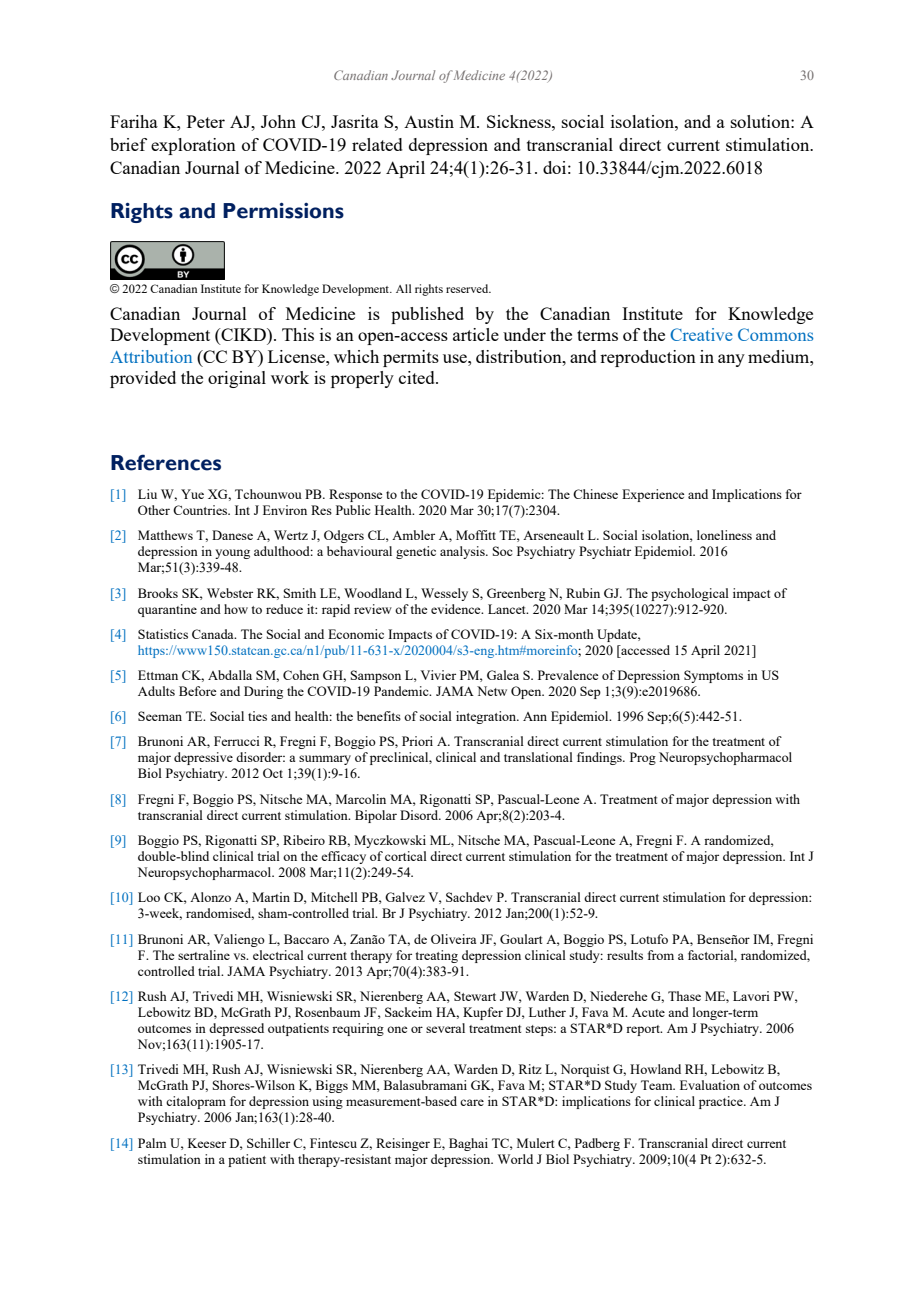 Image resolution: width=924 pixels, height=1307 pixels. What do you see at coordinates (376, 816) in the screenshot?
I see `Bipolar` at bounding box center [376, 816].
